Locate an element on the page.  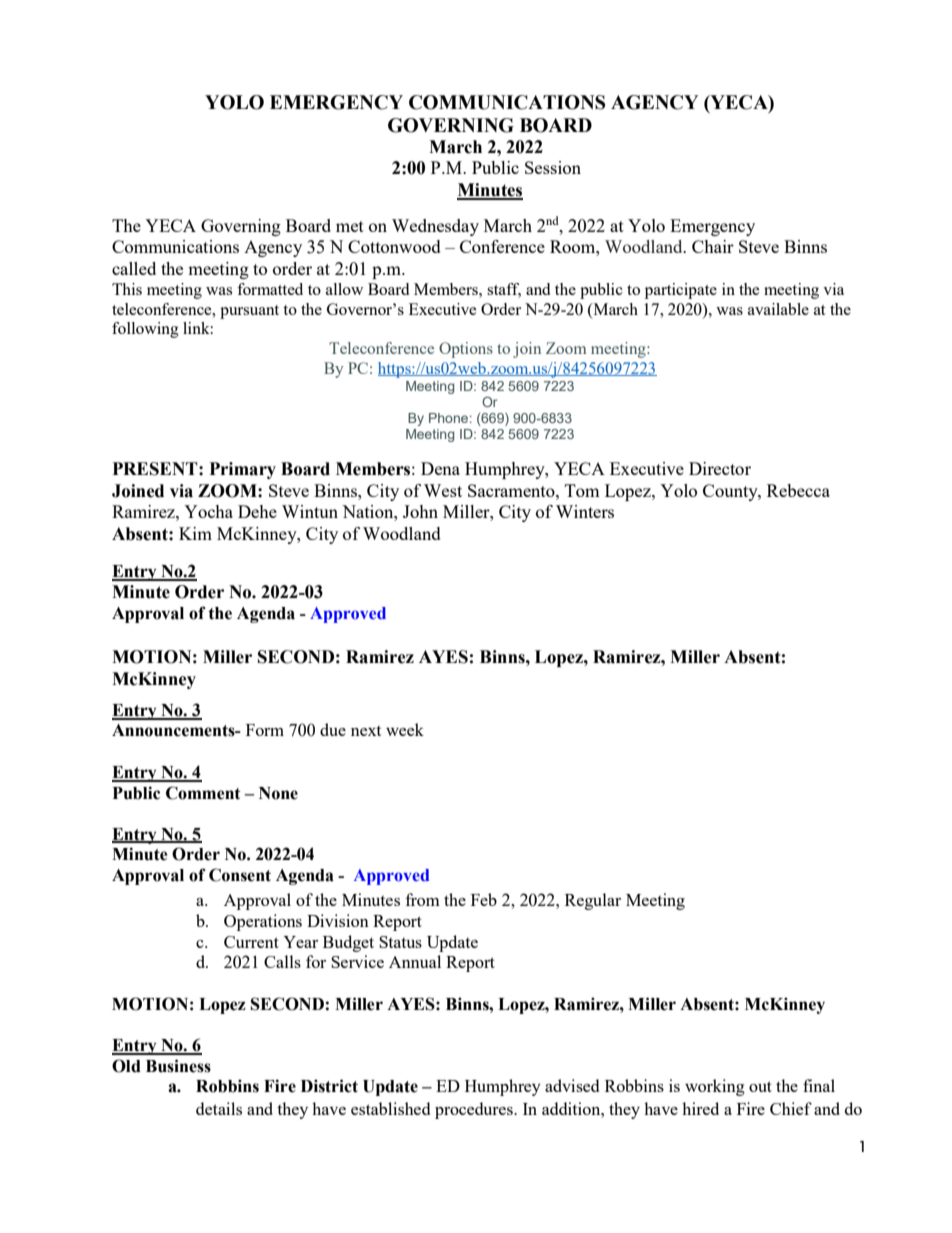
West is located at coordinates (443, 490).
